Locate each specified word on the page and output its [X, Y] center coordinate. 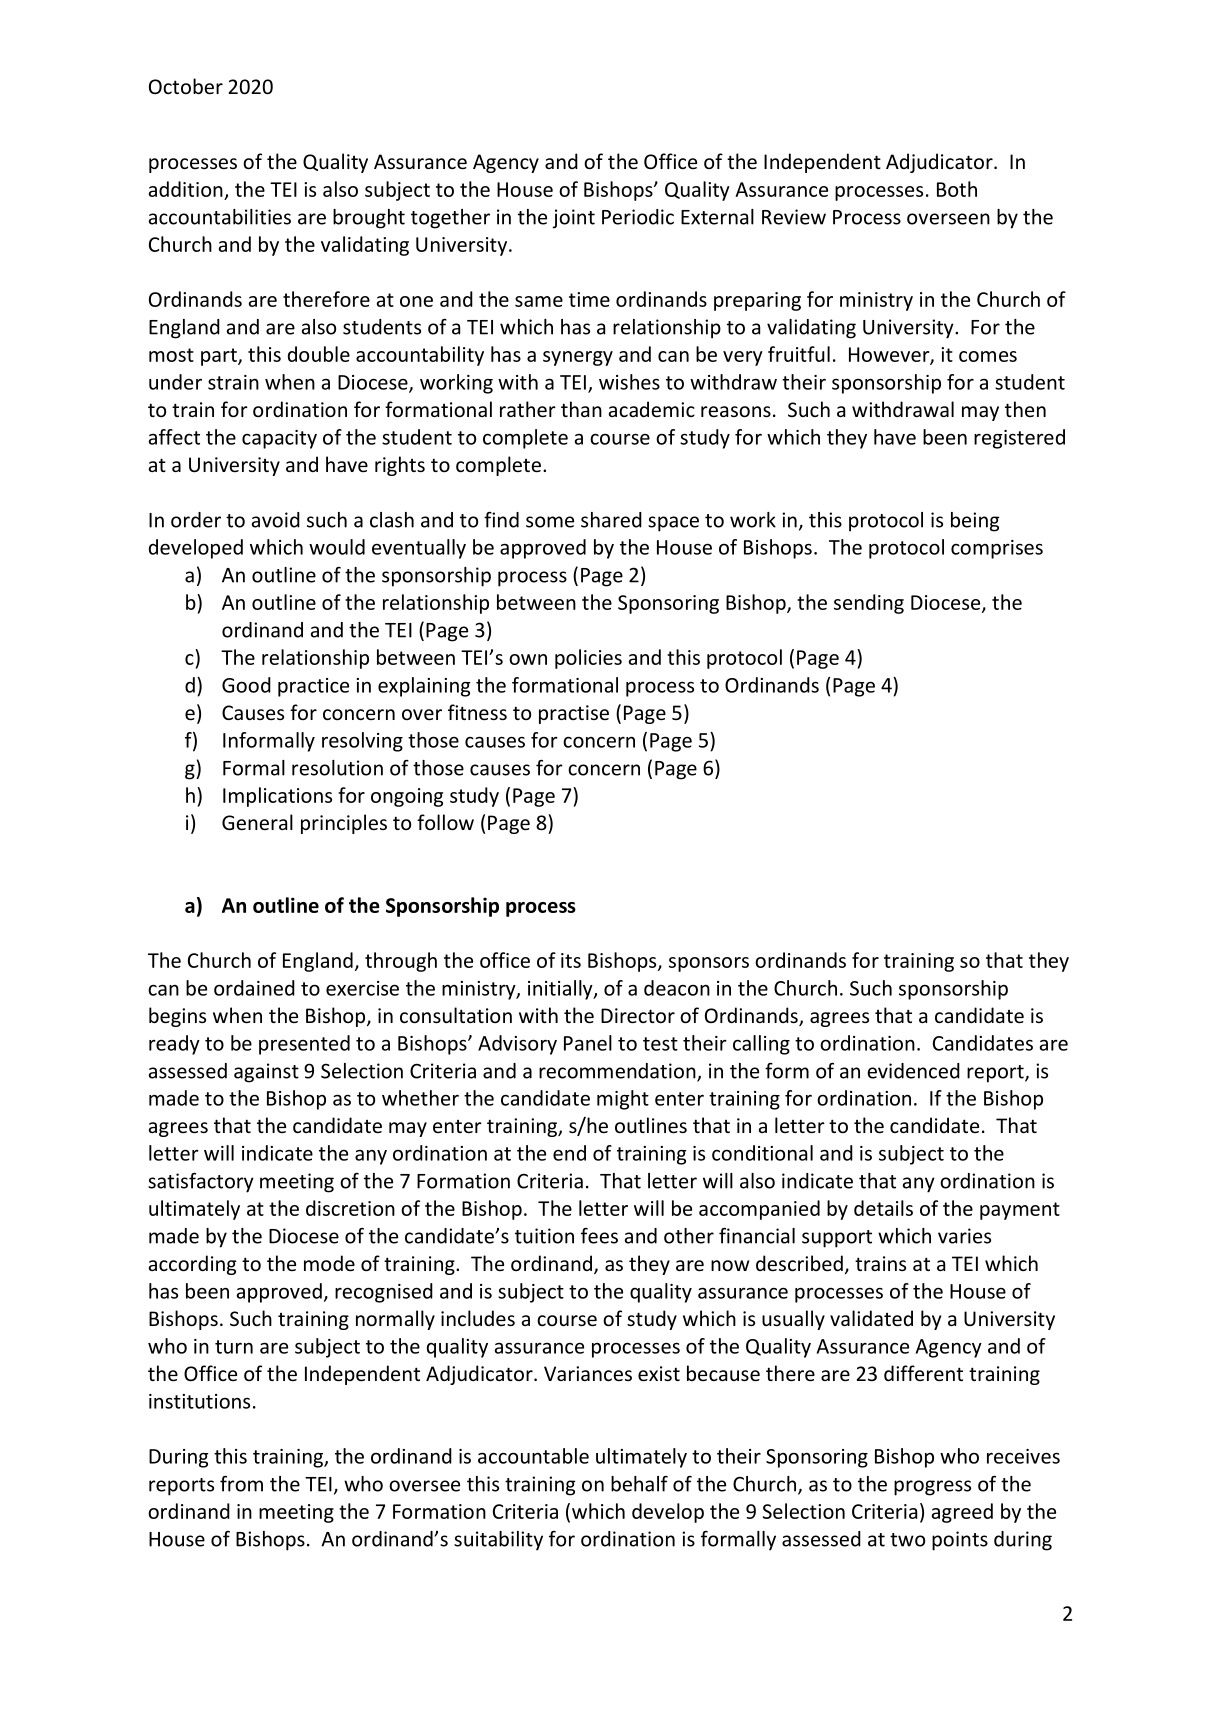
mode [329, 1263]
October [186, 86]
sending [869, 604]
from [241, 1483]
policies [588, 659]
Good [246, 685]
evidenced [914, 1071]
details [883, 1208]
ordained [254, 988]
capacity [279, 439]
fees [599, 1236]
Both [957, 189]
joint [573, 219]
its [571, 960]
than [581, 409]
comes [988, 356]
